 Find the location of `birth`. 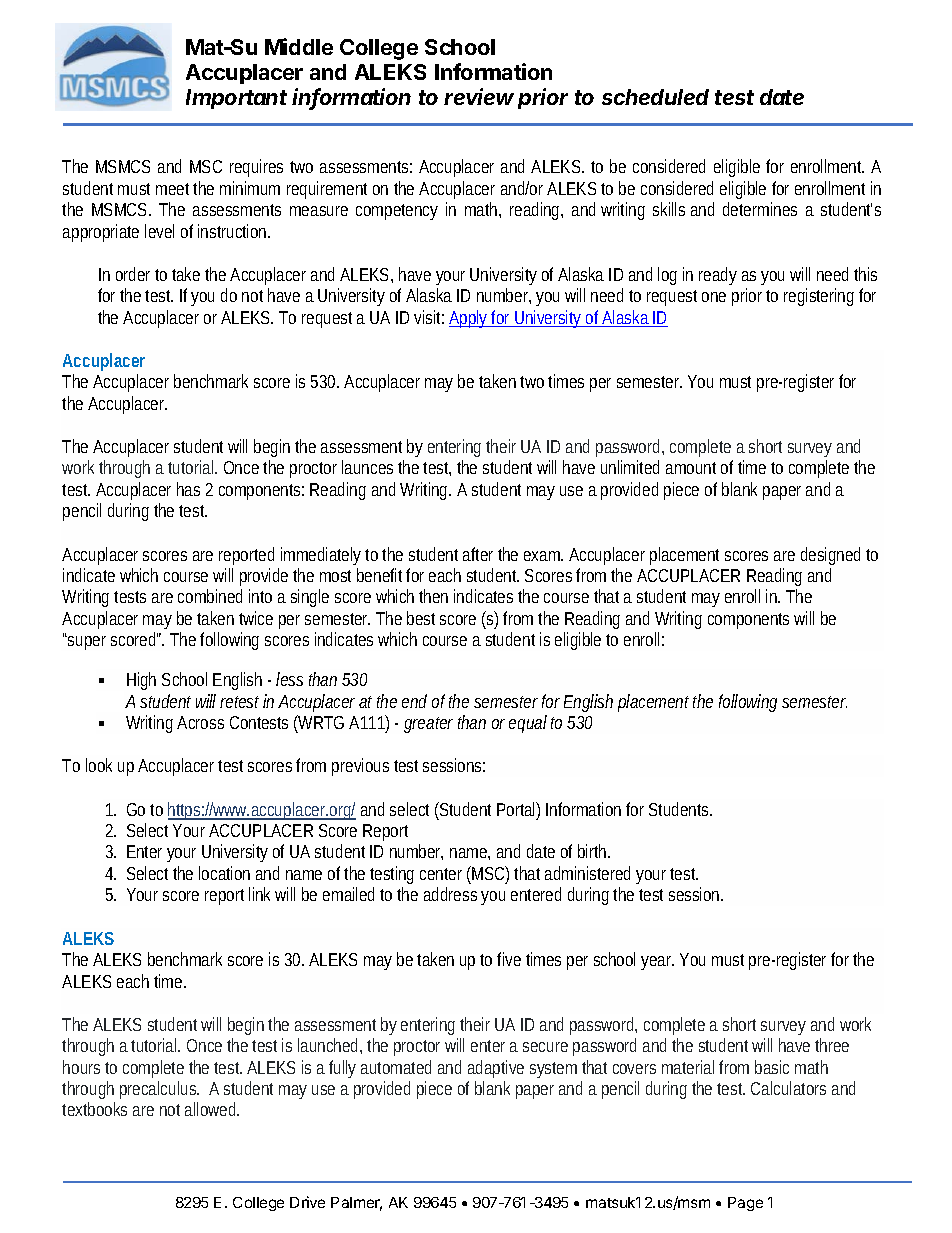

birth is located at coordinates (594, 851).
